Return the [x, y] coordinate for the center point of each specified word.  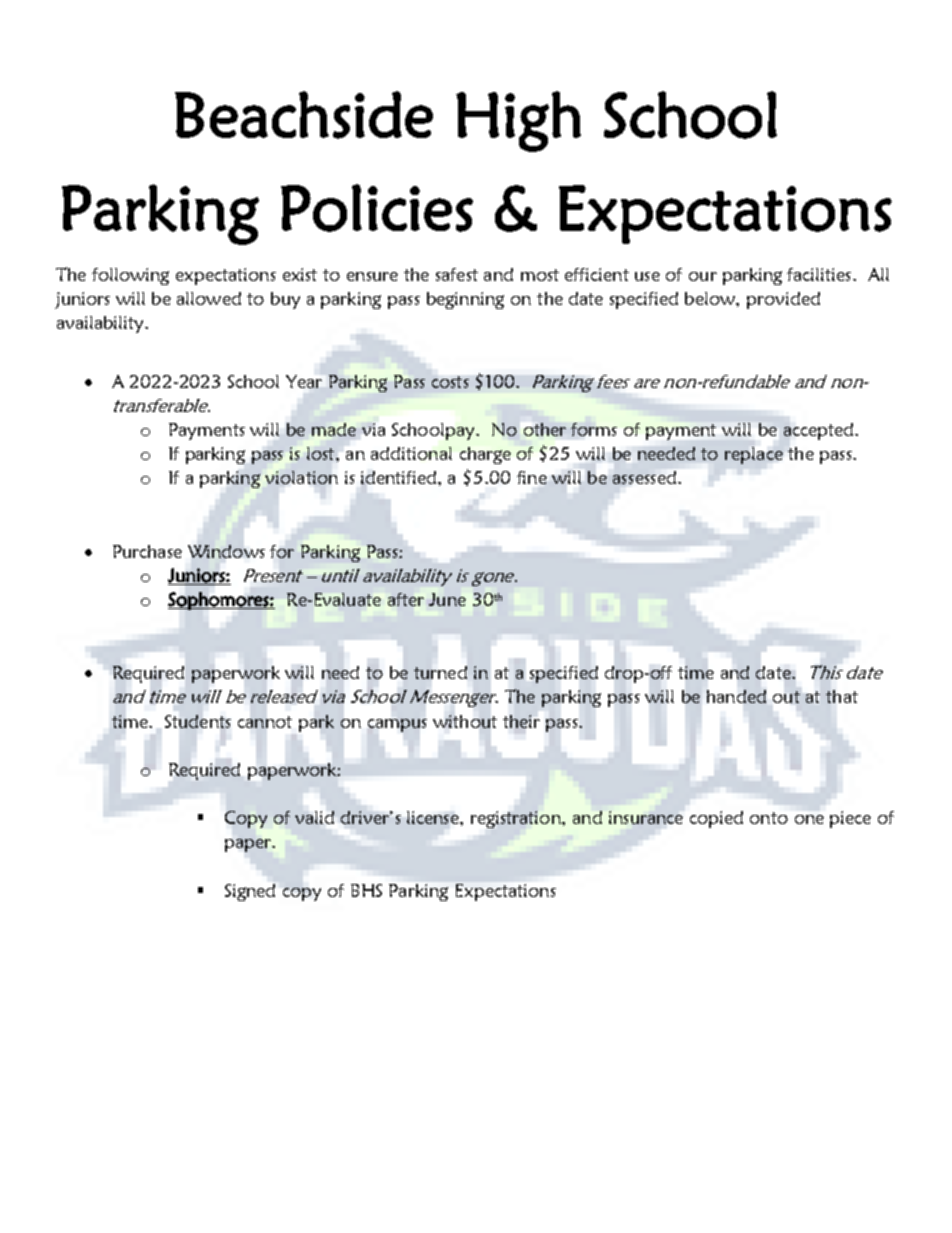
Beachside [304, 115]
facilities [819, 274]
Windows [226, 551]
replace [754, 455]
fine [532, 477]
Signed [250, 892]
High [518, 121]
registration [517, 819]
